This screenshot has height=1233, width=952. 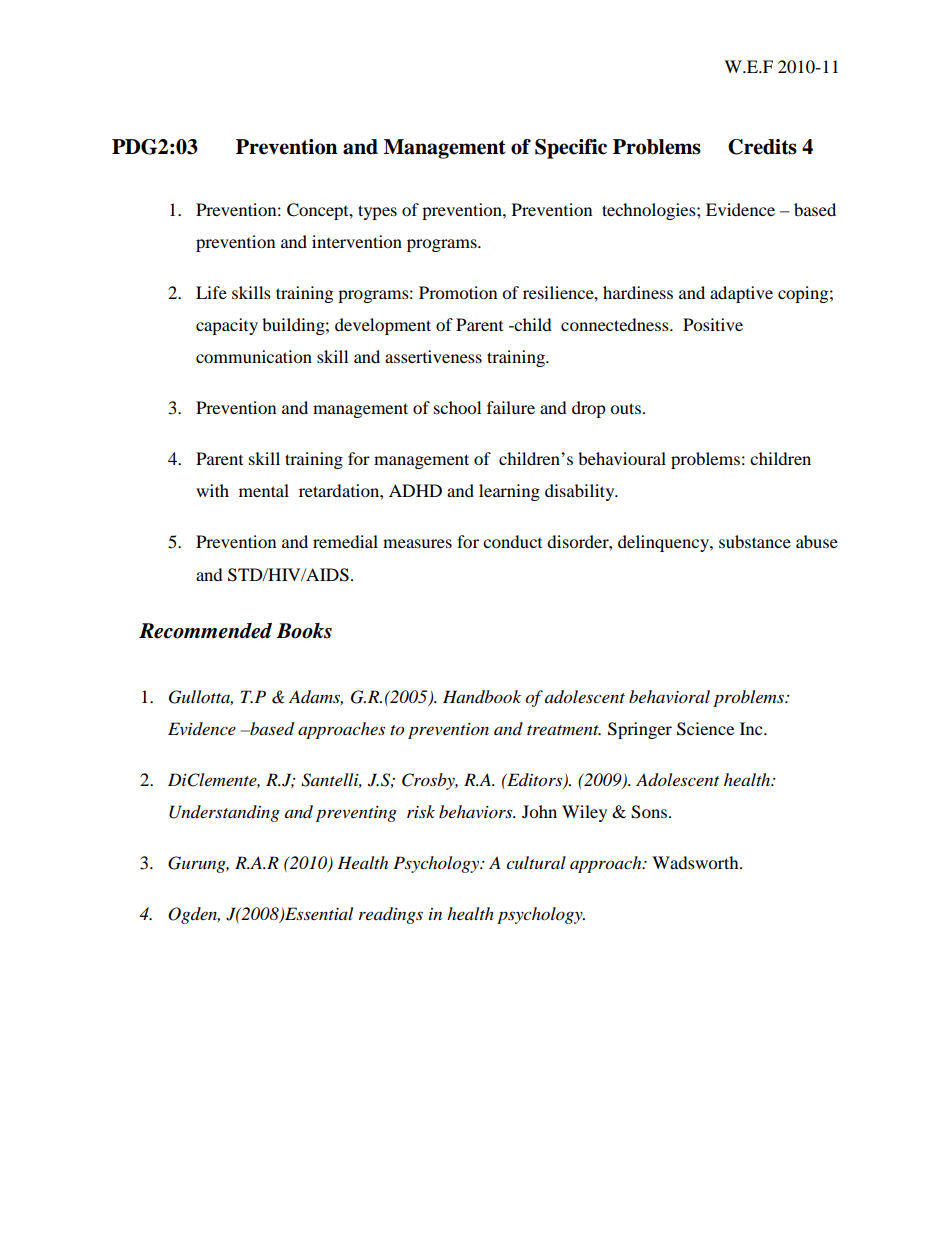 What do you see at coordinates (696, 862) in the screenshot?
I see `Wadsworth` at bounding box center [696, 862].
